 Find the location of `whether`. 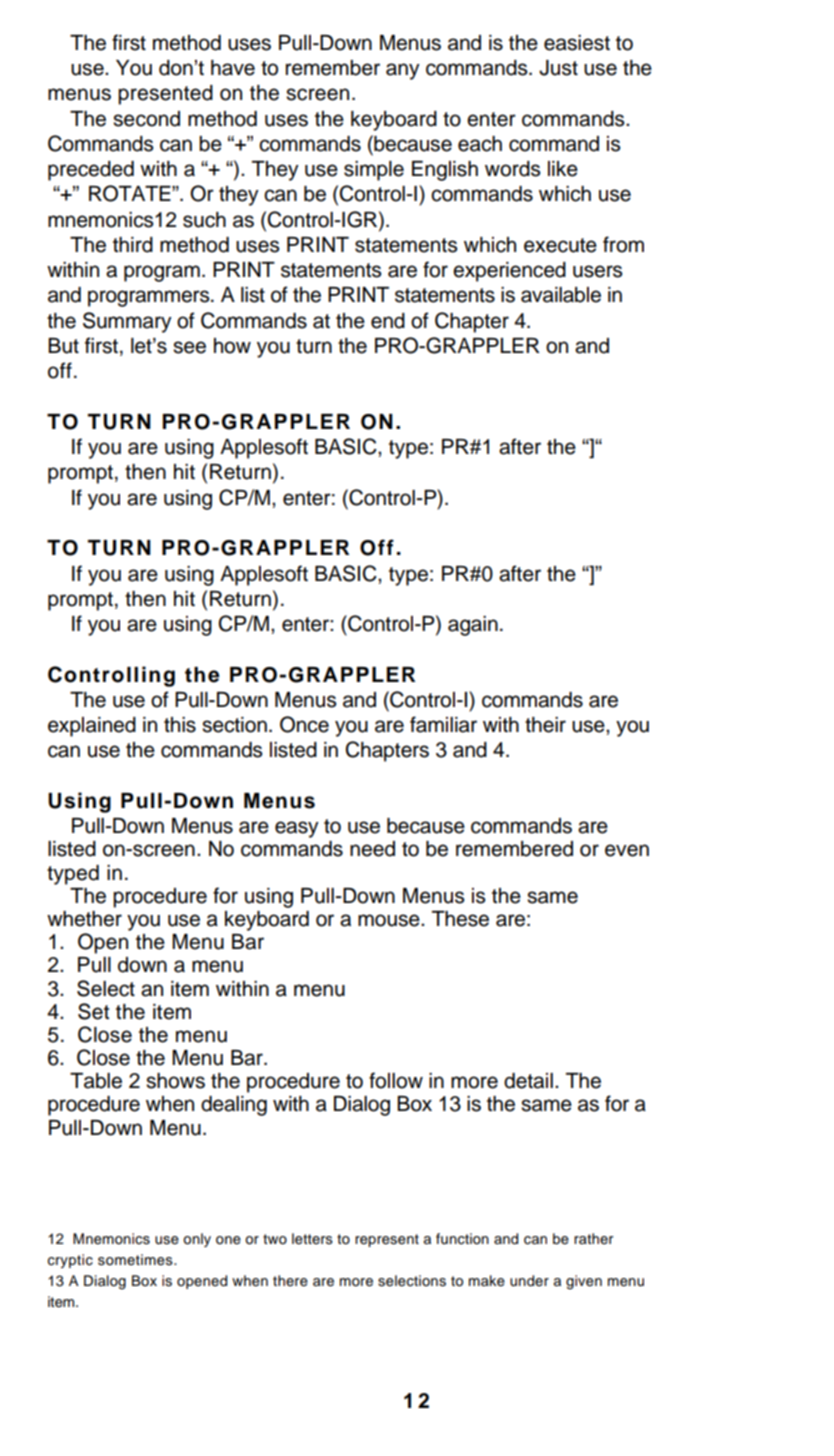

whether is located at coordinates (84, 919).
